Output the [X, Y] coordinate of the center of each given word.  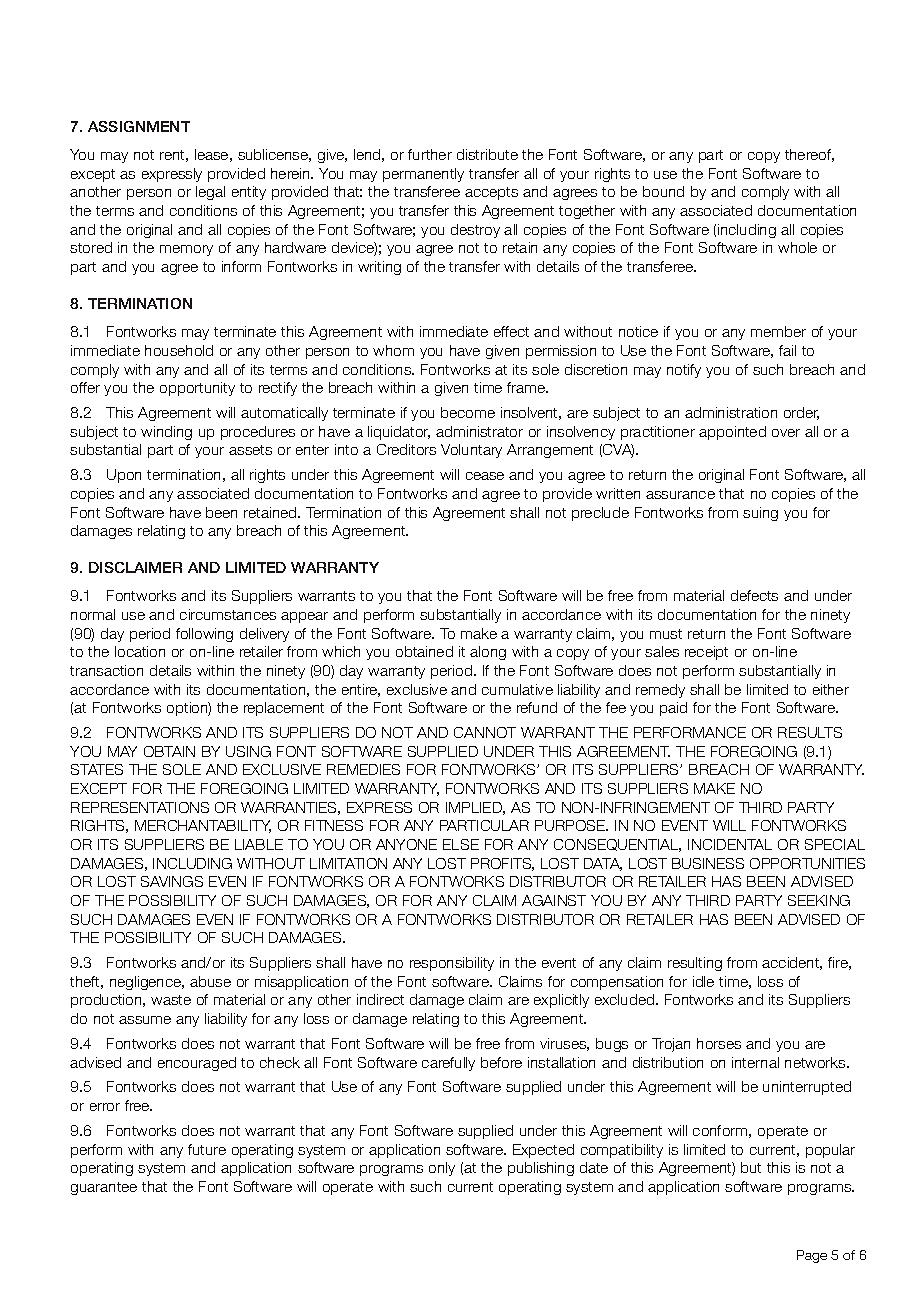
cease [485, 476]
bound [663, 191]
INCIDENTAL [730, 844]
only [442, 1169]
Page [812, 1256]
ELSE [461, 844]
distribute [487, 154]
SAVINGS [172, 881]
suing [760, 514]
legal [210, 193]
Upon [124, 476]
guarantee [104, 1188]
